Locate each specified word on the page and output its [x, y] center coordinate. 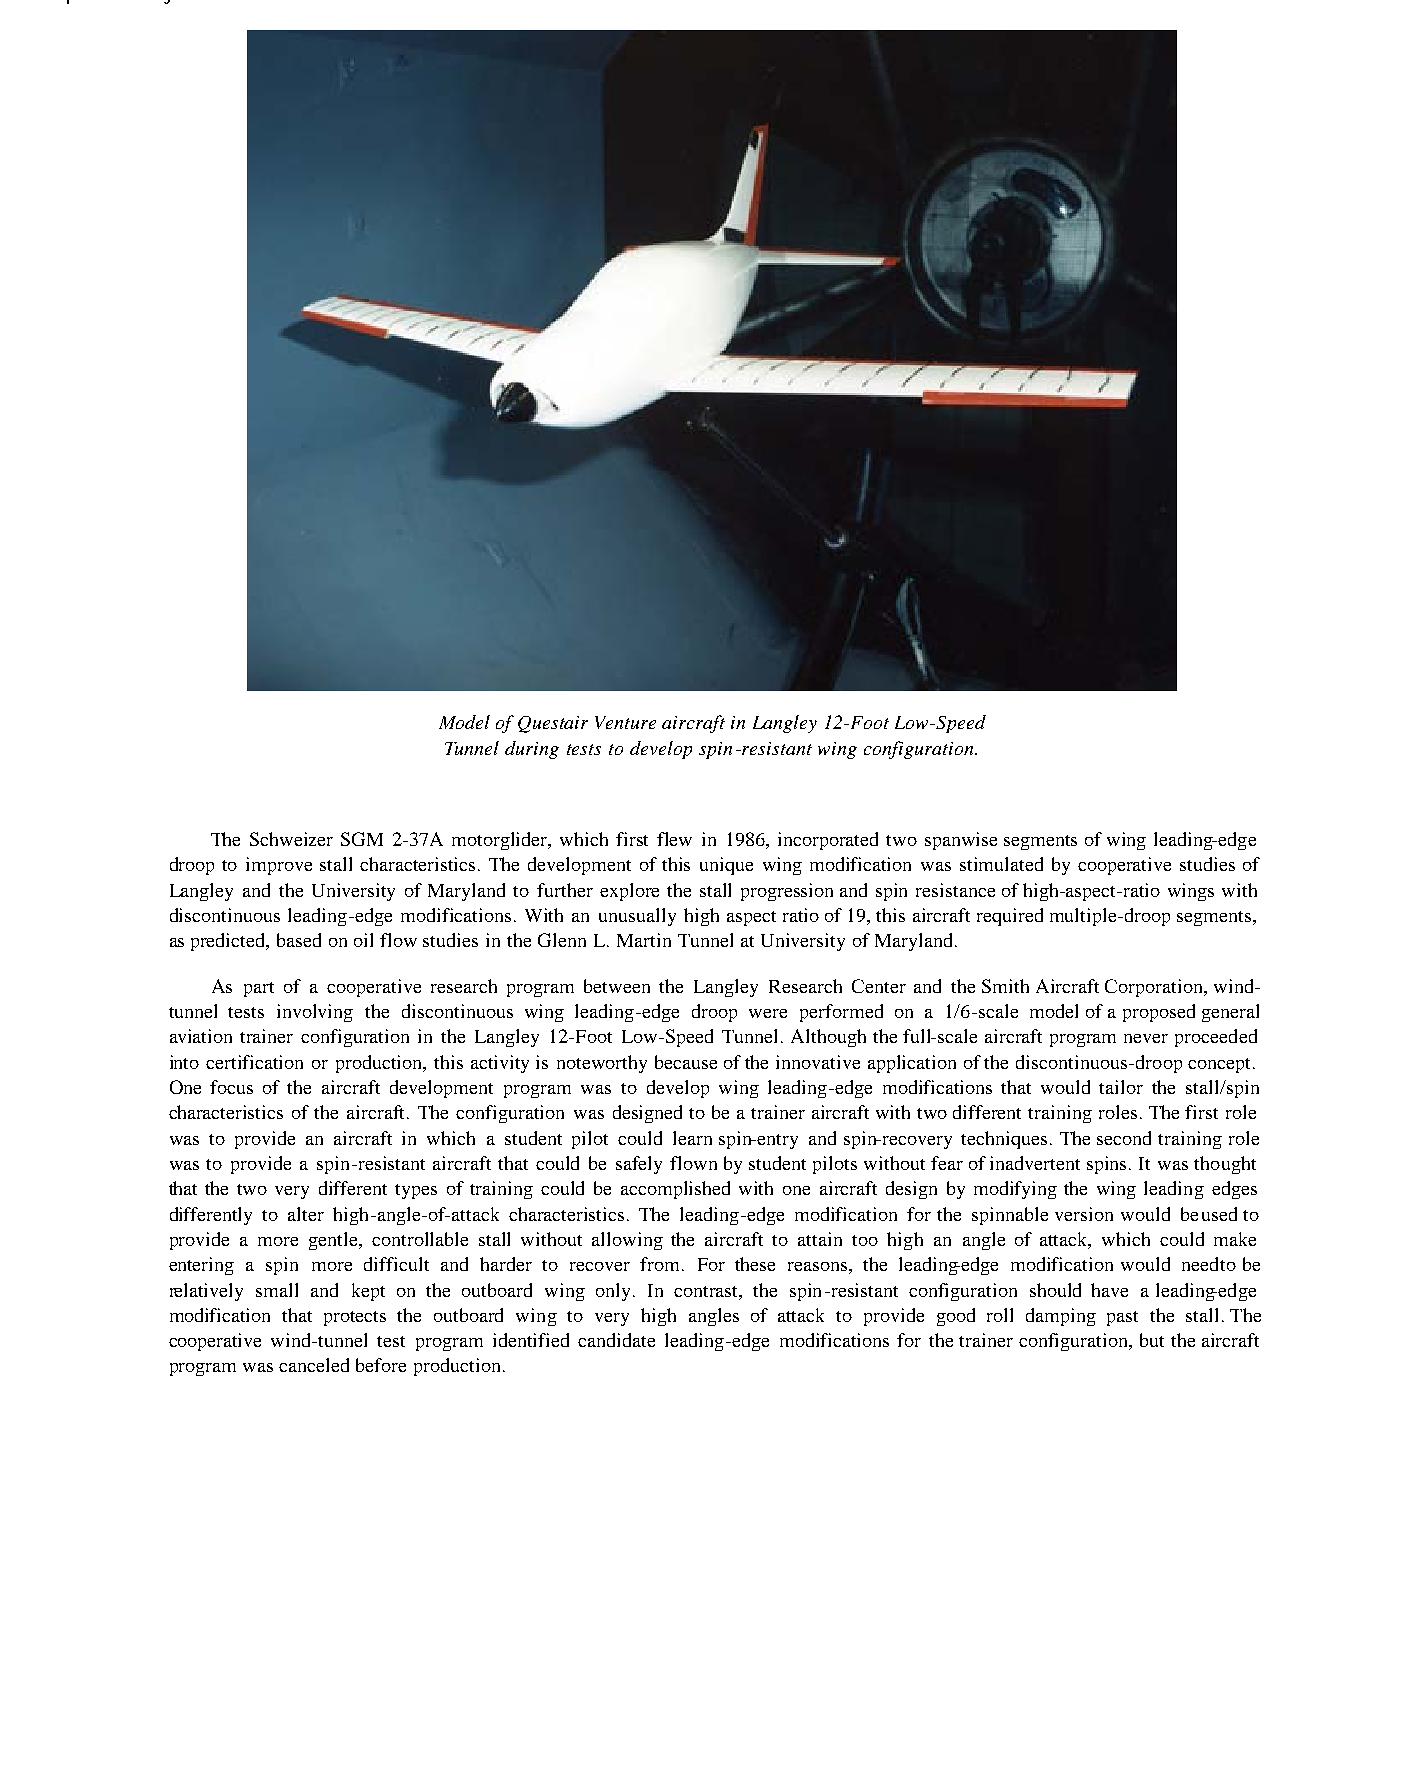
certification [254, 1062]
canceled [314, 1365]
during [532, 750]
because [686, 1062]
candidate [616, 1340]
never [1146, 1038]
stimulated [1001, 864]
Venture [625, 722]
